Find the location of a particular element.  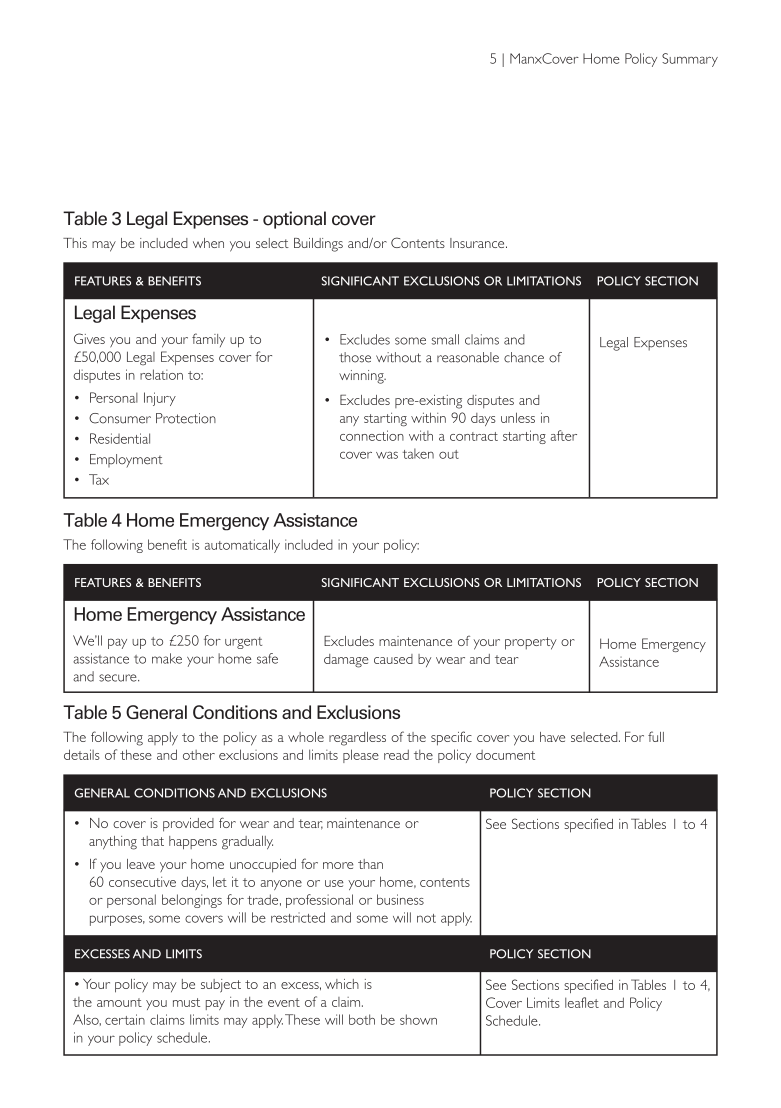

optional is located at coordinates (294, 220).
